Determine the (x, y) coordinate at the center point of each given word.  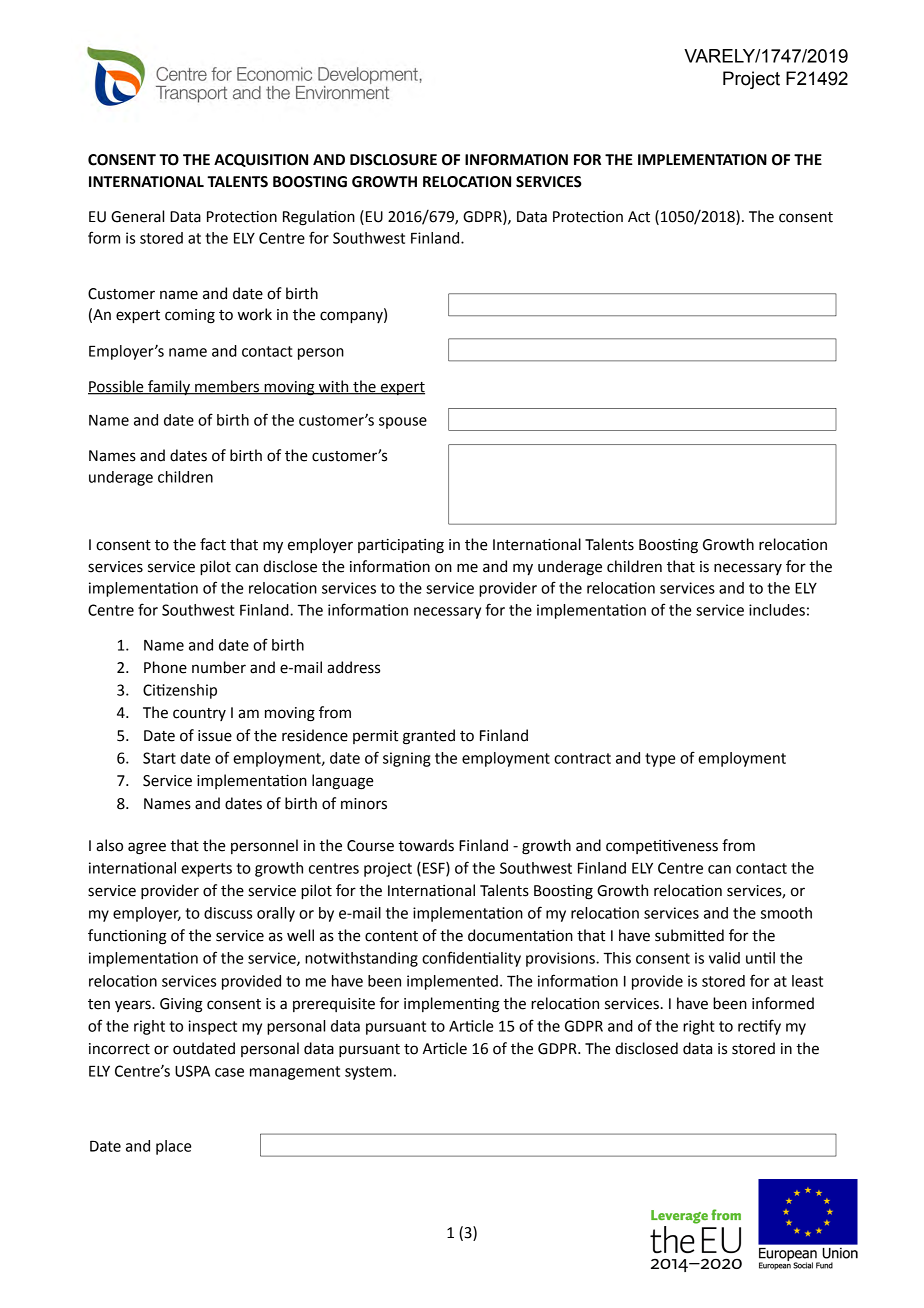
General (137, 216)
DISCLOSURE (393, 160)
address (353, 667)
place (173, 1147)
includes (777, 610)
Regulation (319, 218)
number (219, 667)
